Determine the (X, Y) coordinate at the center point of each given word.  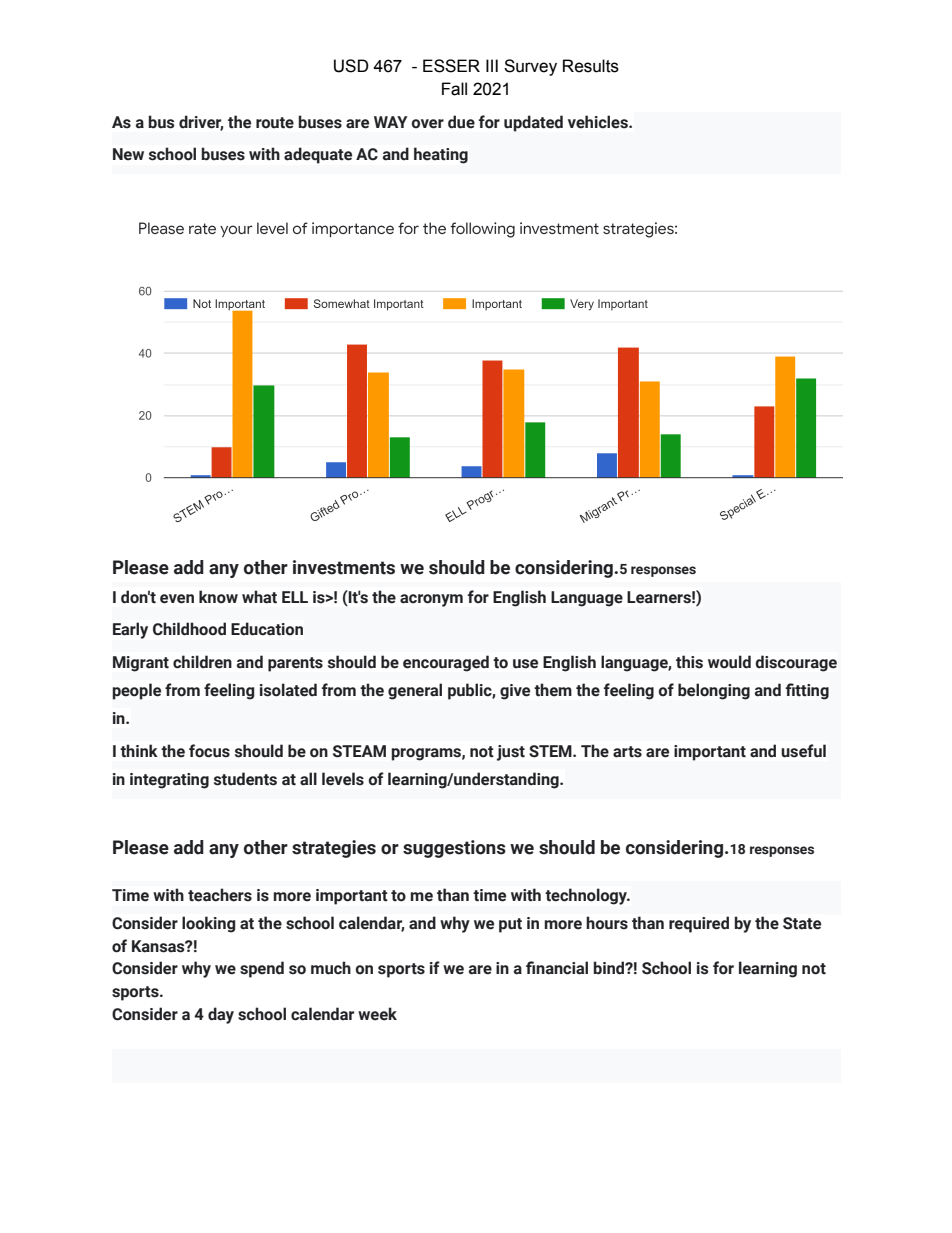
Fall (454, 89)
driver (201, 122)
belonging (714, 691)
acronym (431, 600)
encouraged (446, 663)
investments (344, 567)
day (221, 1015)
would (729, 662)
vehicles (599, 122)
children (202, 662)
